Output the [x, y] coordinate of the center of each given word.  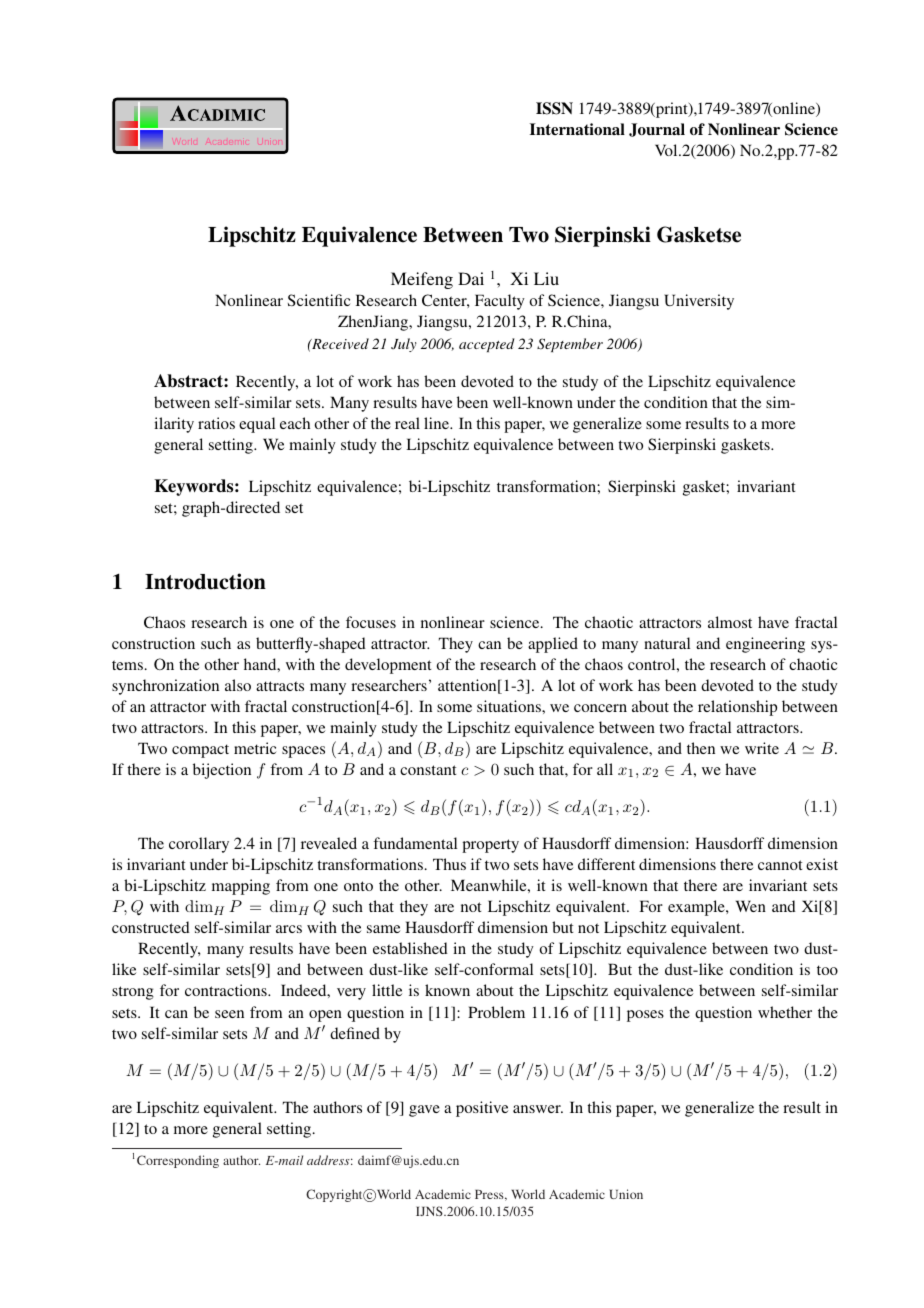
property [490, 846]
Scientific [319, 300]
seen [229, 1014]
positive [482, 1109]
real [407, 423]
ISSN [554, 108]
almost [730, 622]
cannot [780, 865]
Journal [657, 130]
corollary [199, 845]
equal [257, 425]
